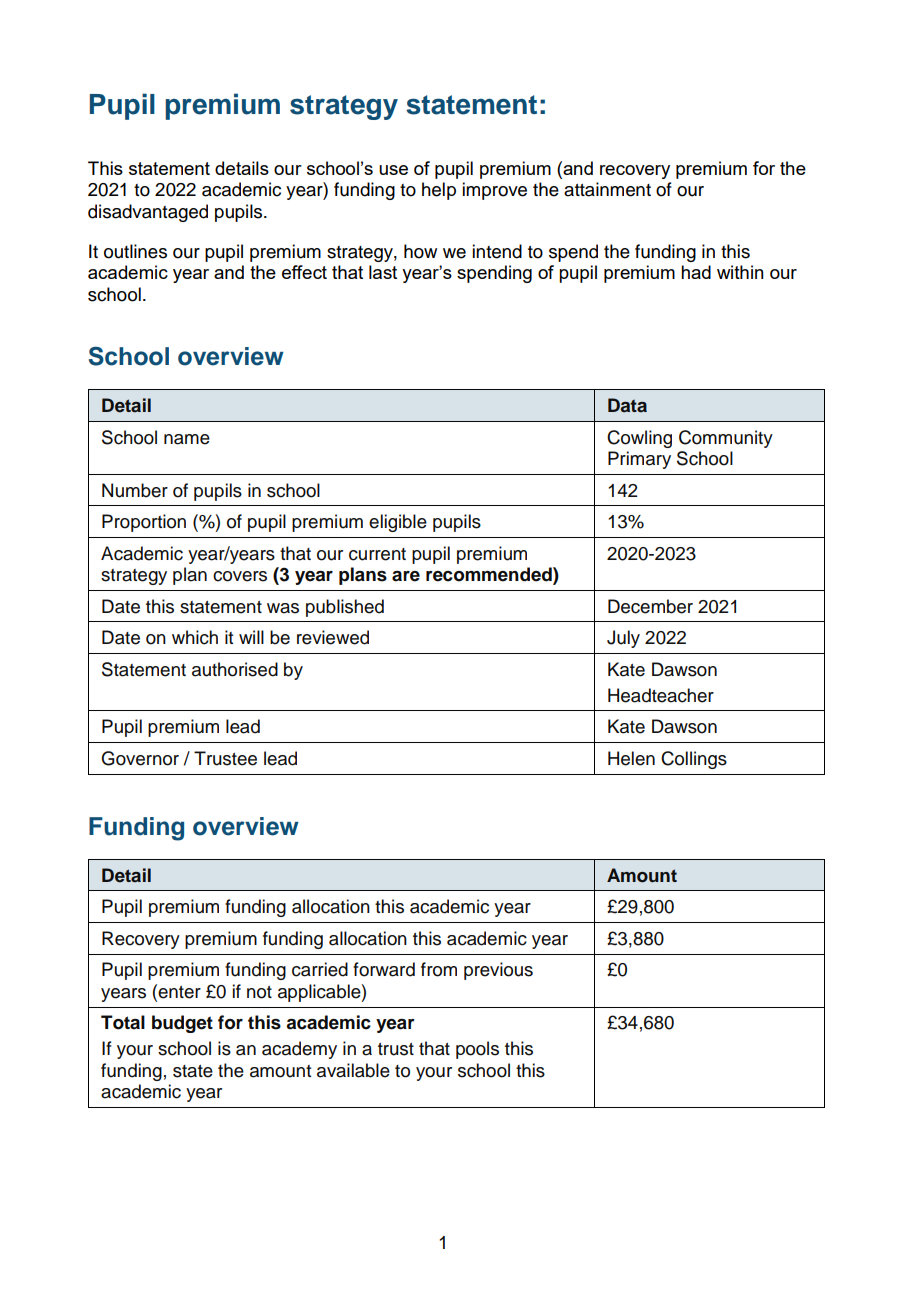 The height and width of the screenshot is (1308, 924). I want to click on Data, so click(627, 405).
